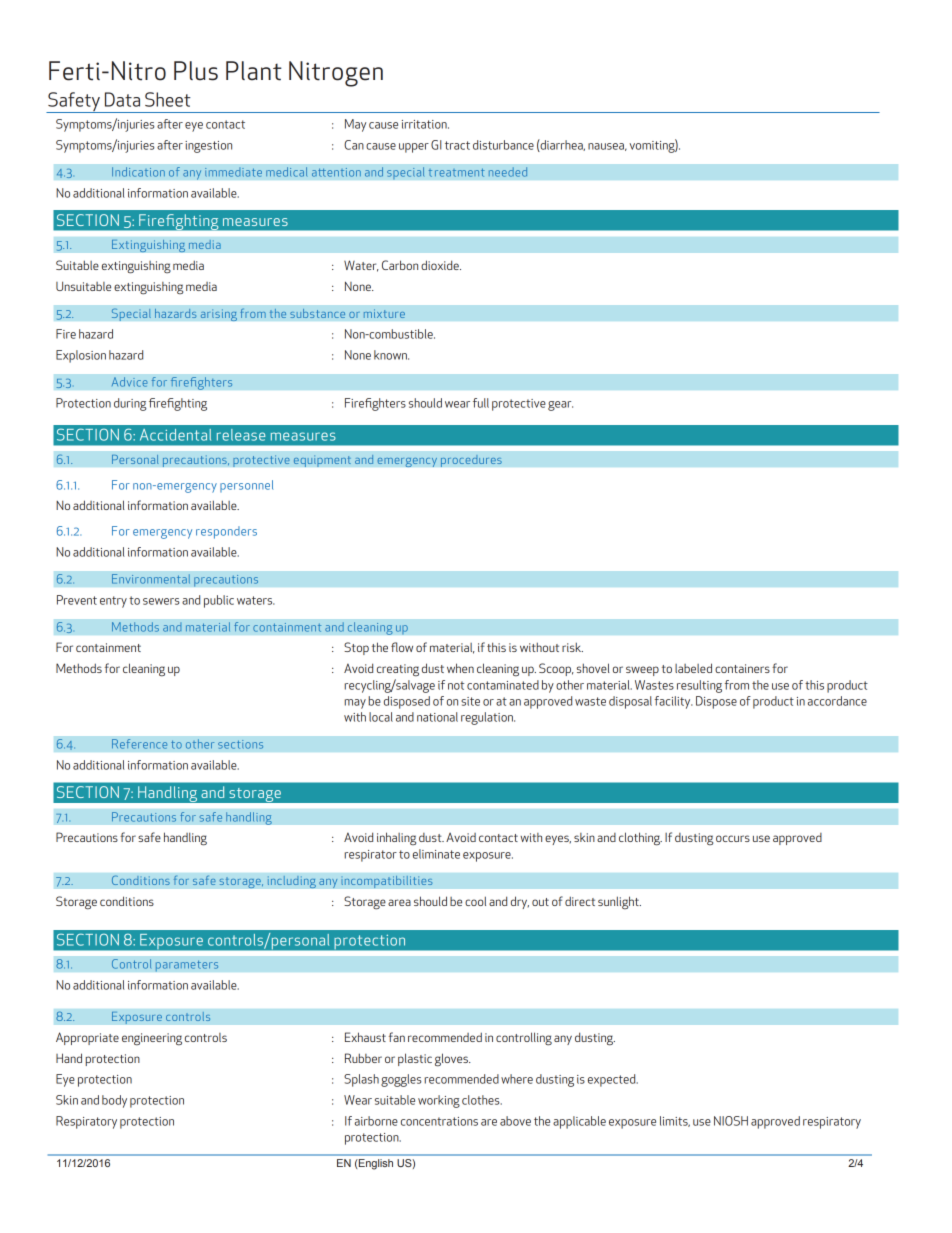 This page has width=952, height=1233. What do you see at coordinates (391, 355) in the page?
I see `known` at bounding box center [391, 355].
